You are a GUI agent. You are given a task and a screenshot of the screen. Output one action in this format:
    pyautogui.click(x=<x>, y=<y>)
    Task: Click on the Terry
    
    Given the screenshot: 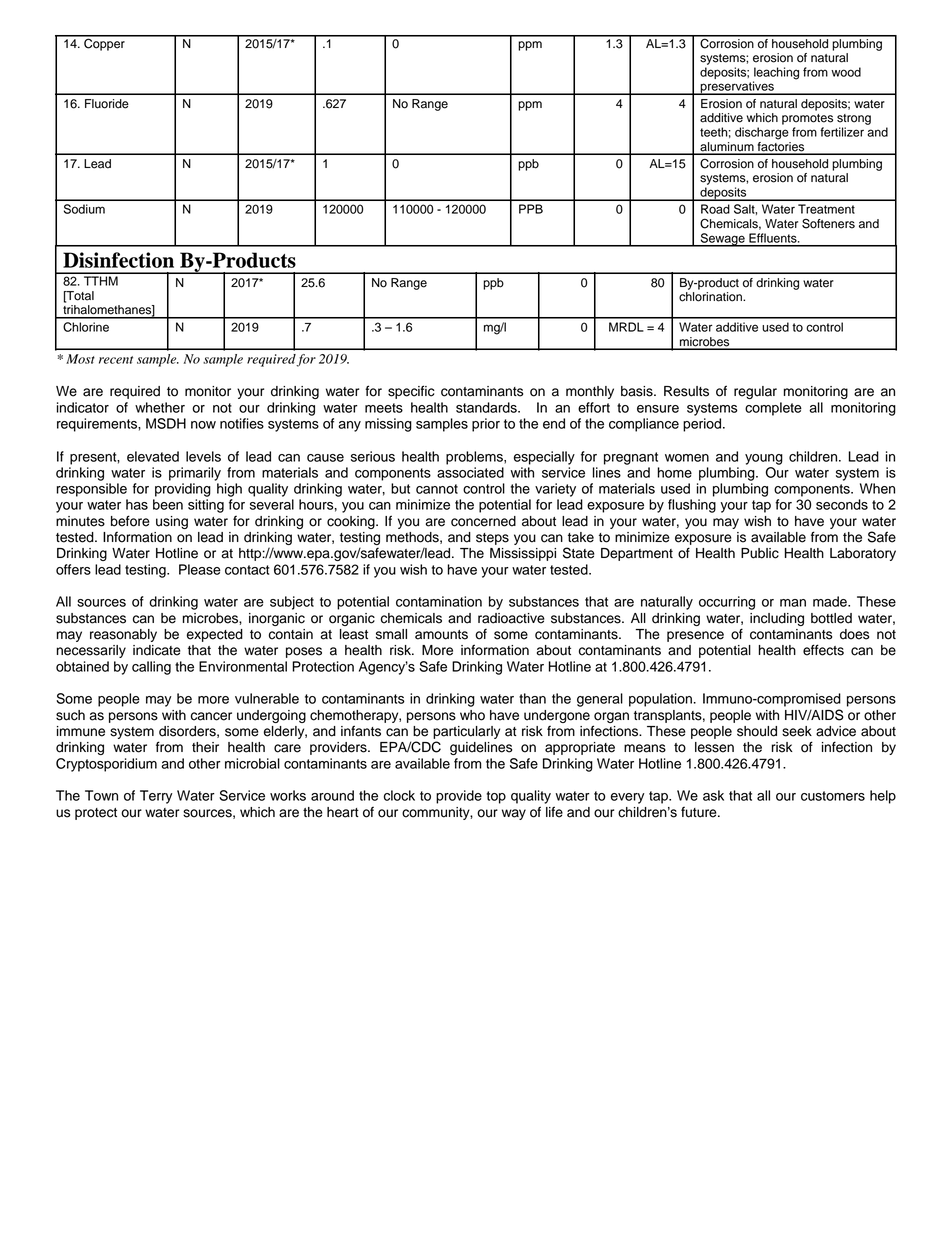 What is the action you would take?
    pyautogui.click(x=156, y=797)
